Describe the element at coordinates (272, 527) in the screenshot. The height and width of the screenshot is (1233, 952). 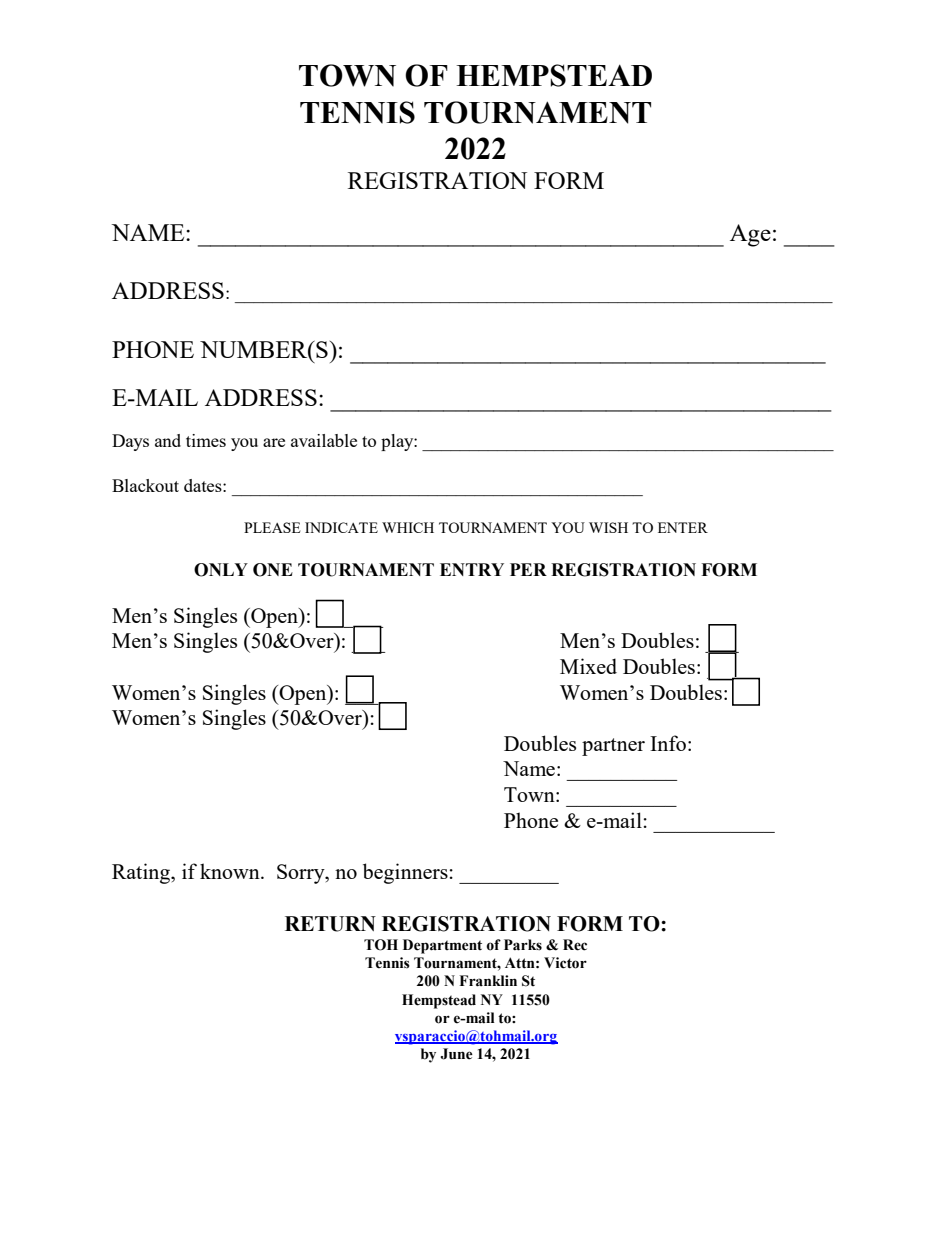
I see `PLEASE` at that location.
